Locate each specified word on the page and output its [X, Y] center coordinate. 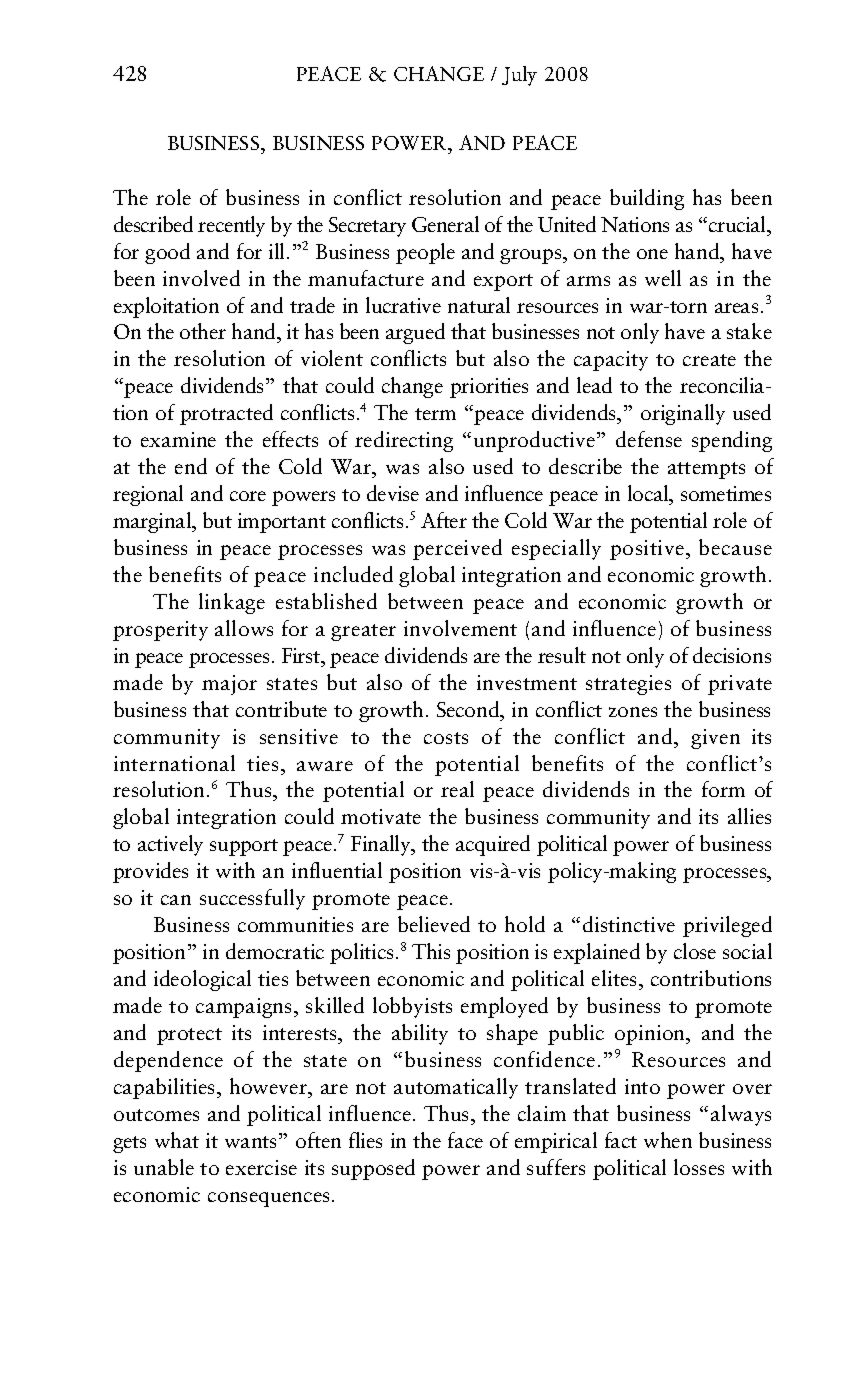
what [177, 1140]
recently [231, 226]
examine [178, 439]
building [647, 199]
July [519, 76]
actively [170, 845]
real [457, 789]
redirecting [404, 441]
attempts [706, 470]
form [723, 789]
